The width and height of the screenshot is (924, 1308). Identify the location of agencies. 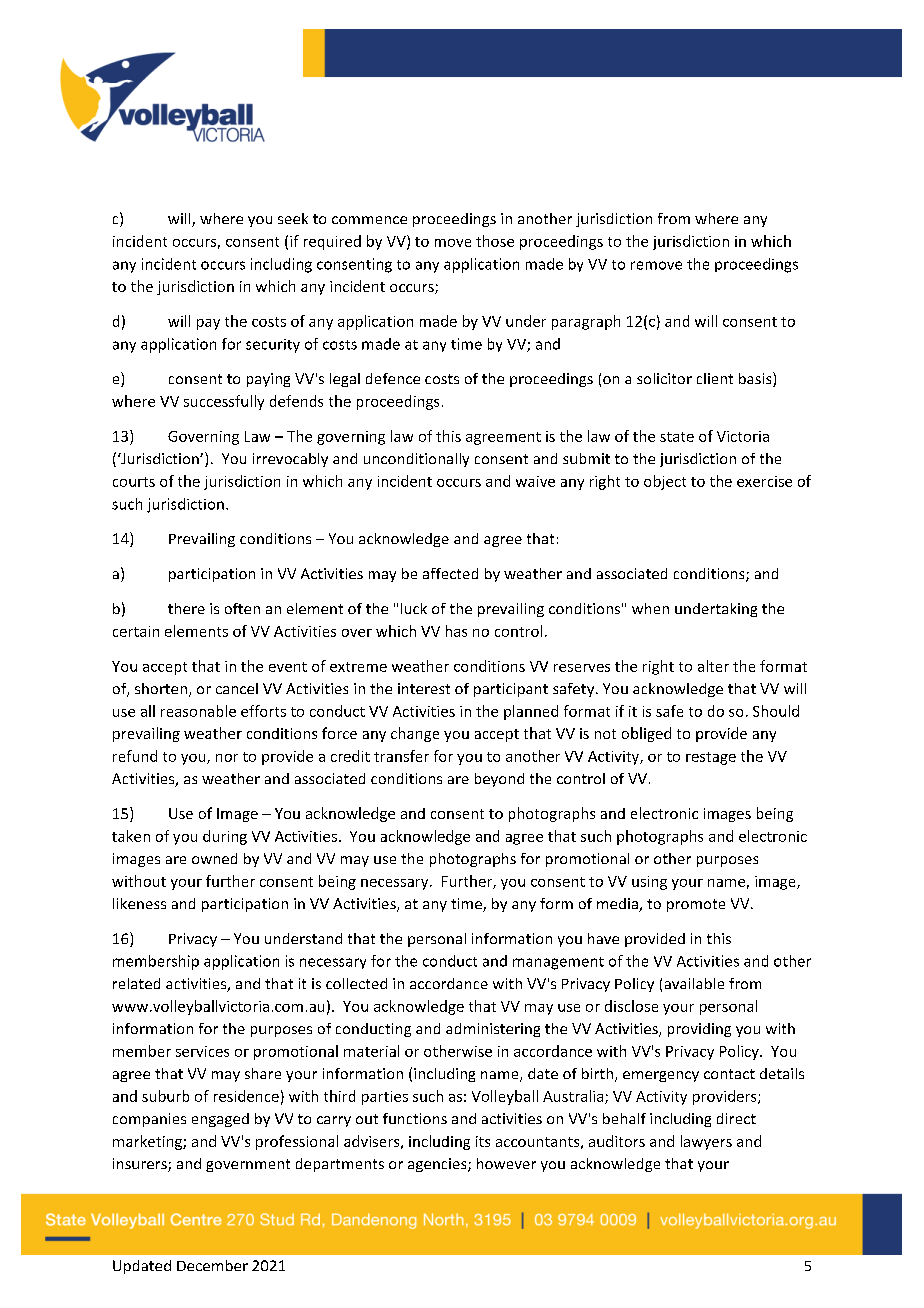
(438, 1165).
